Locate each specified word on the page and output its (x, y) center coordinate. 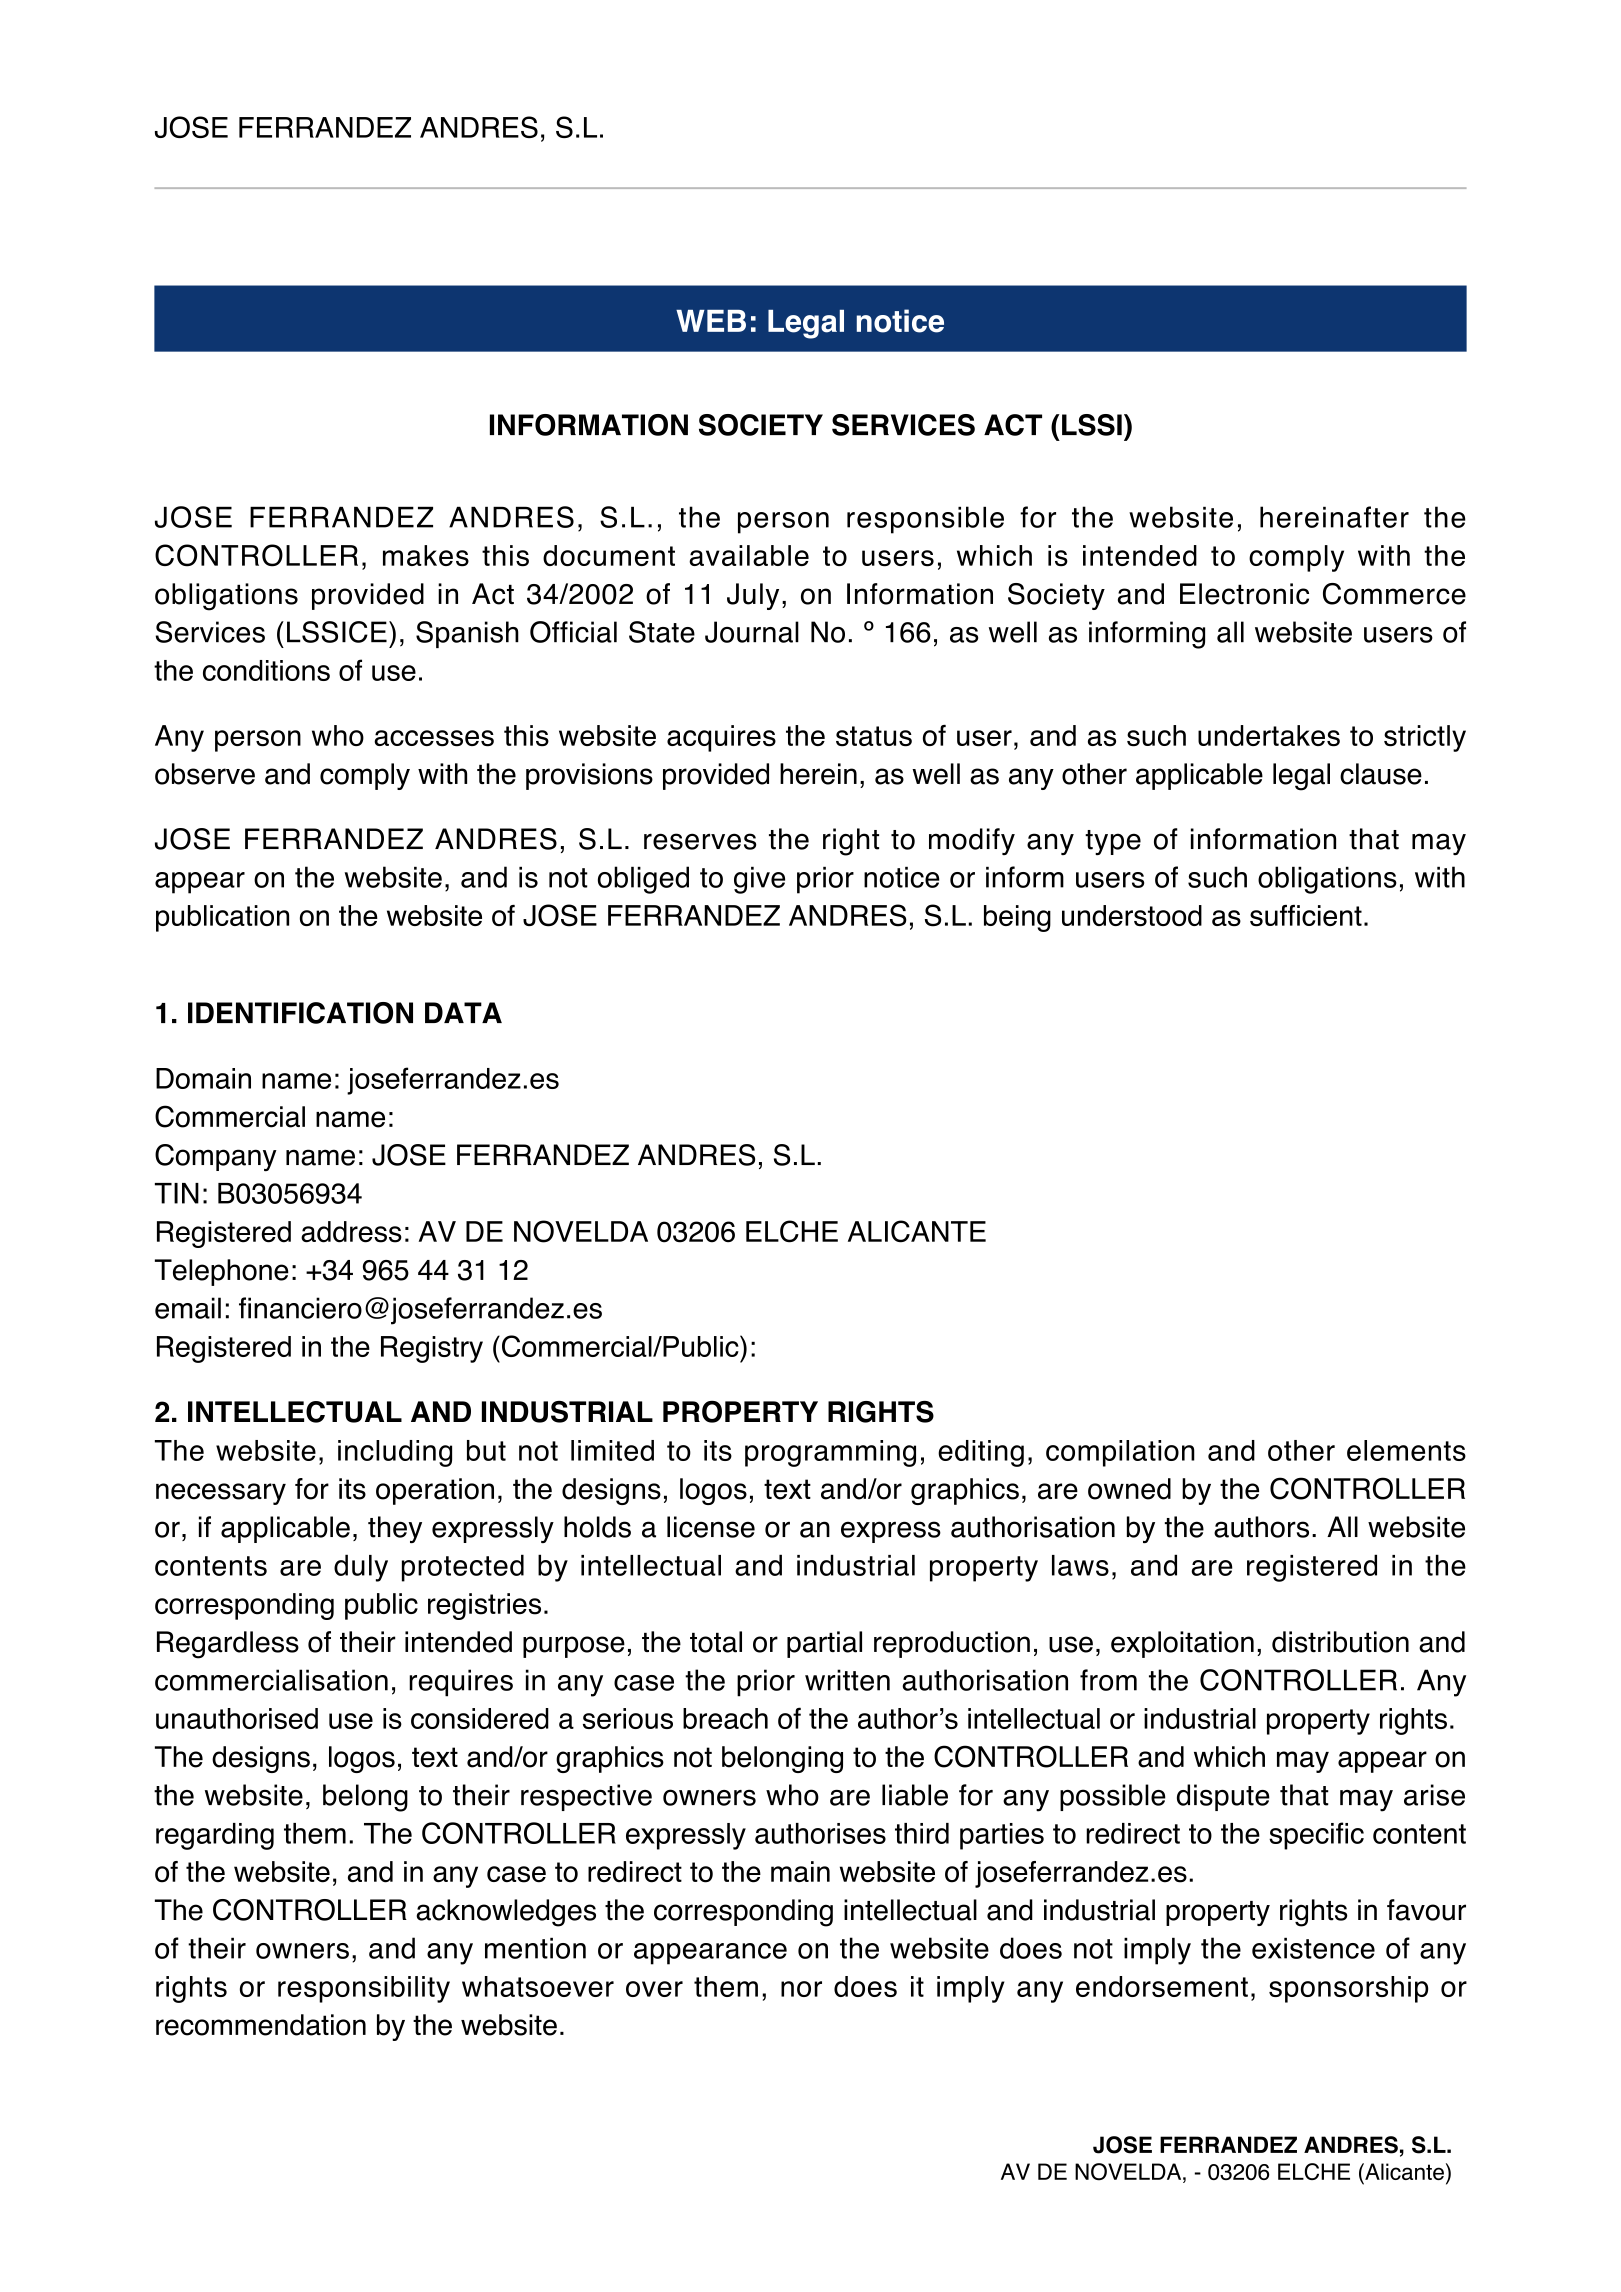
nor (801, 1989)
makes (426, 556)
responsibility (364, 1989)
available (749, 555)
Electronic (1244, 594)
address (351, 1232)
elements (1406, 1450)
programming (830, 1453)
